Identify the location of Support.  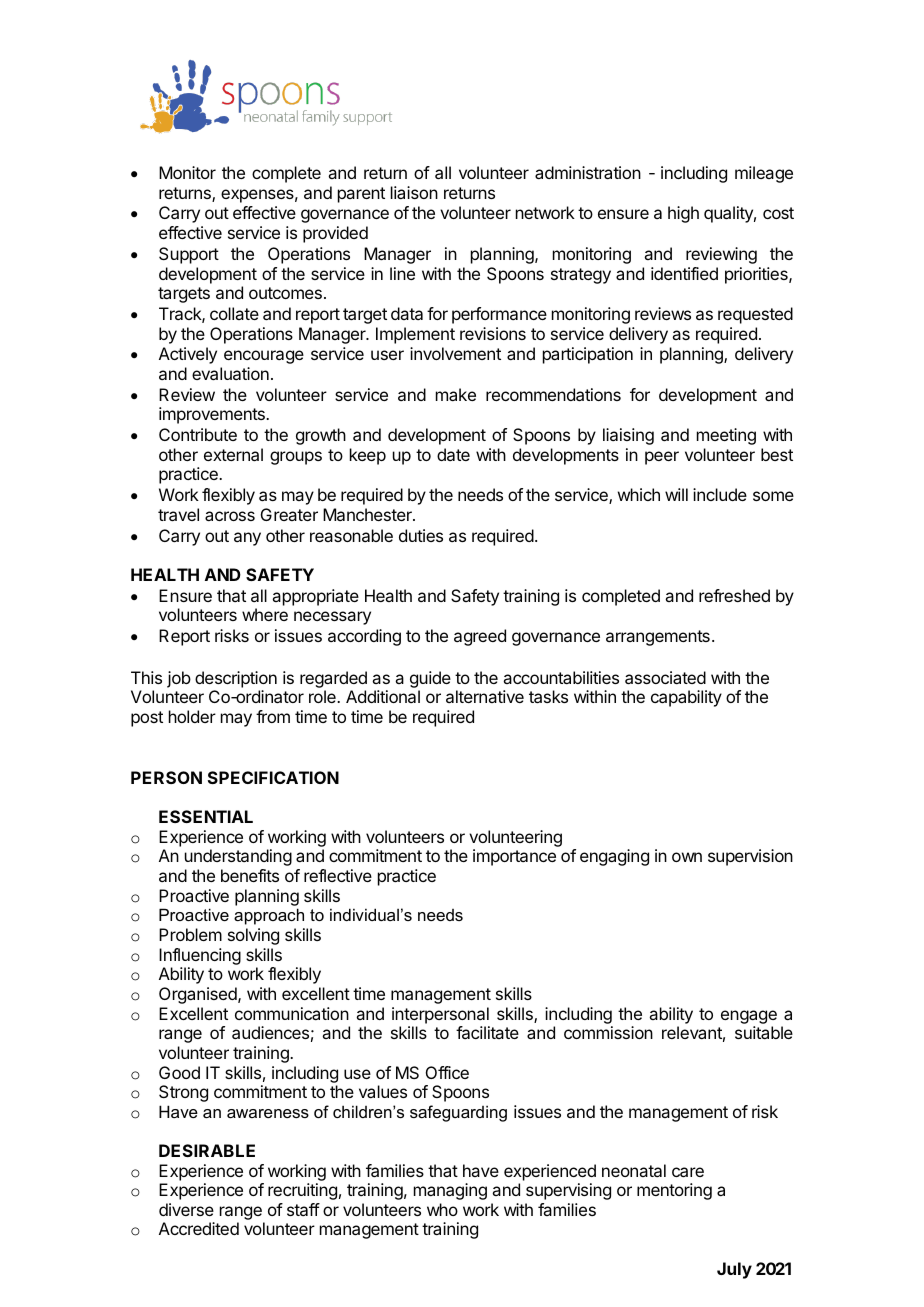
(189, 255).
